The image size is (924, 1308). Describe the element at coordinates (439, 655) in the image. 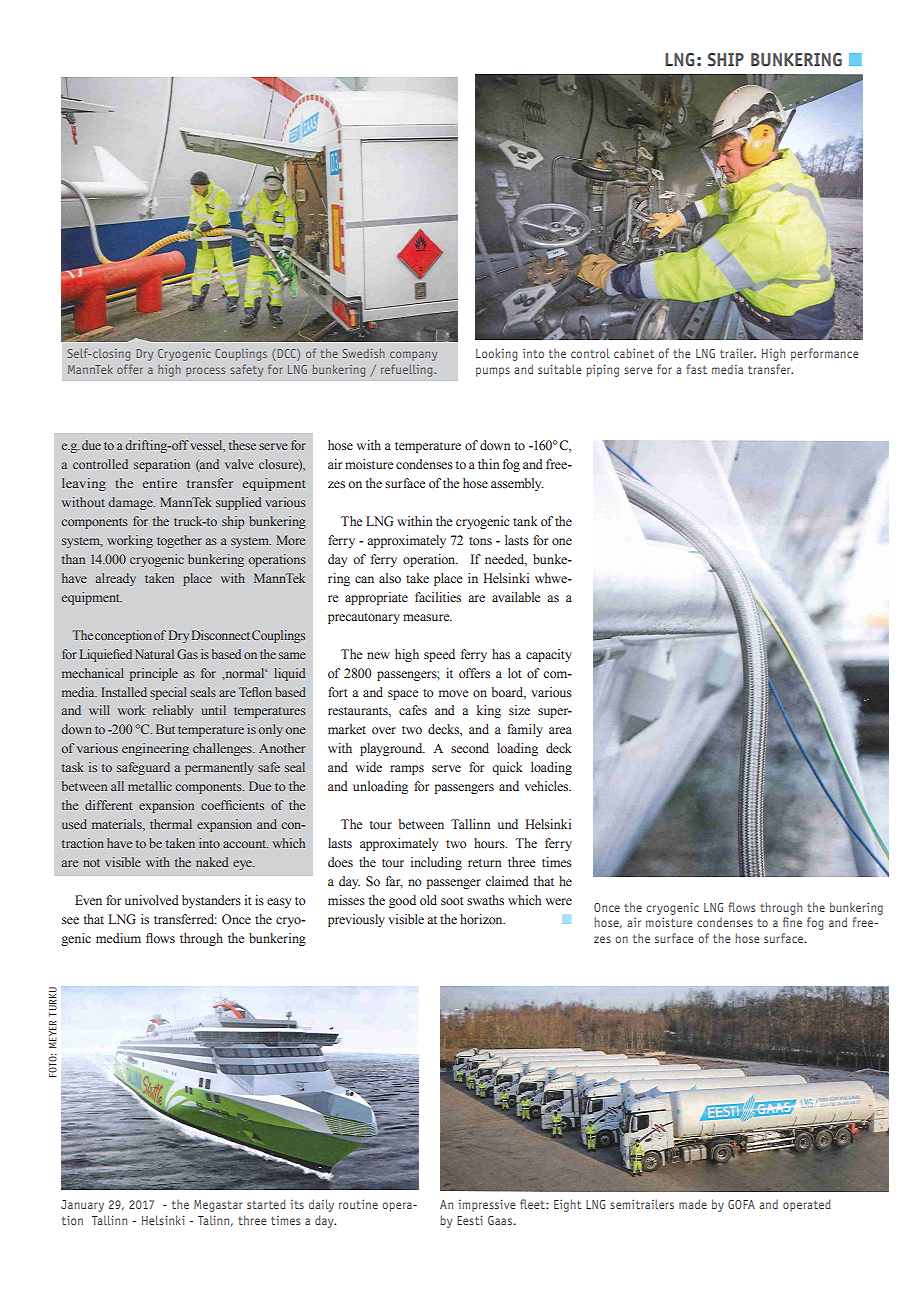

I see `speed` at that location.
